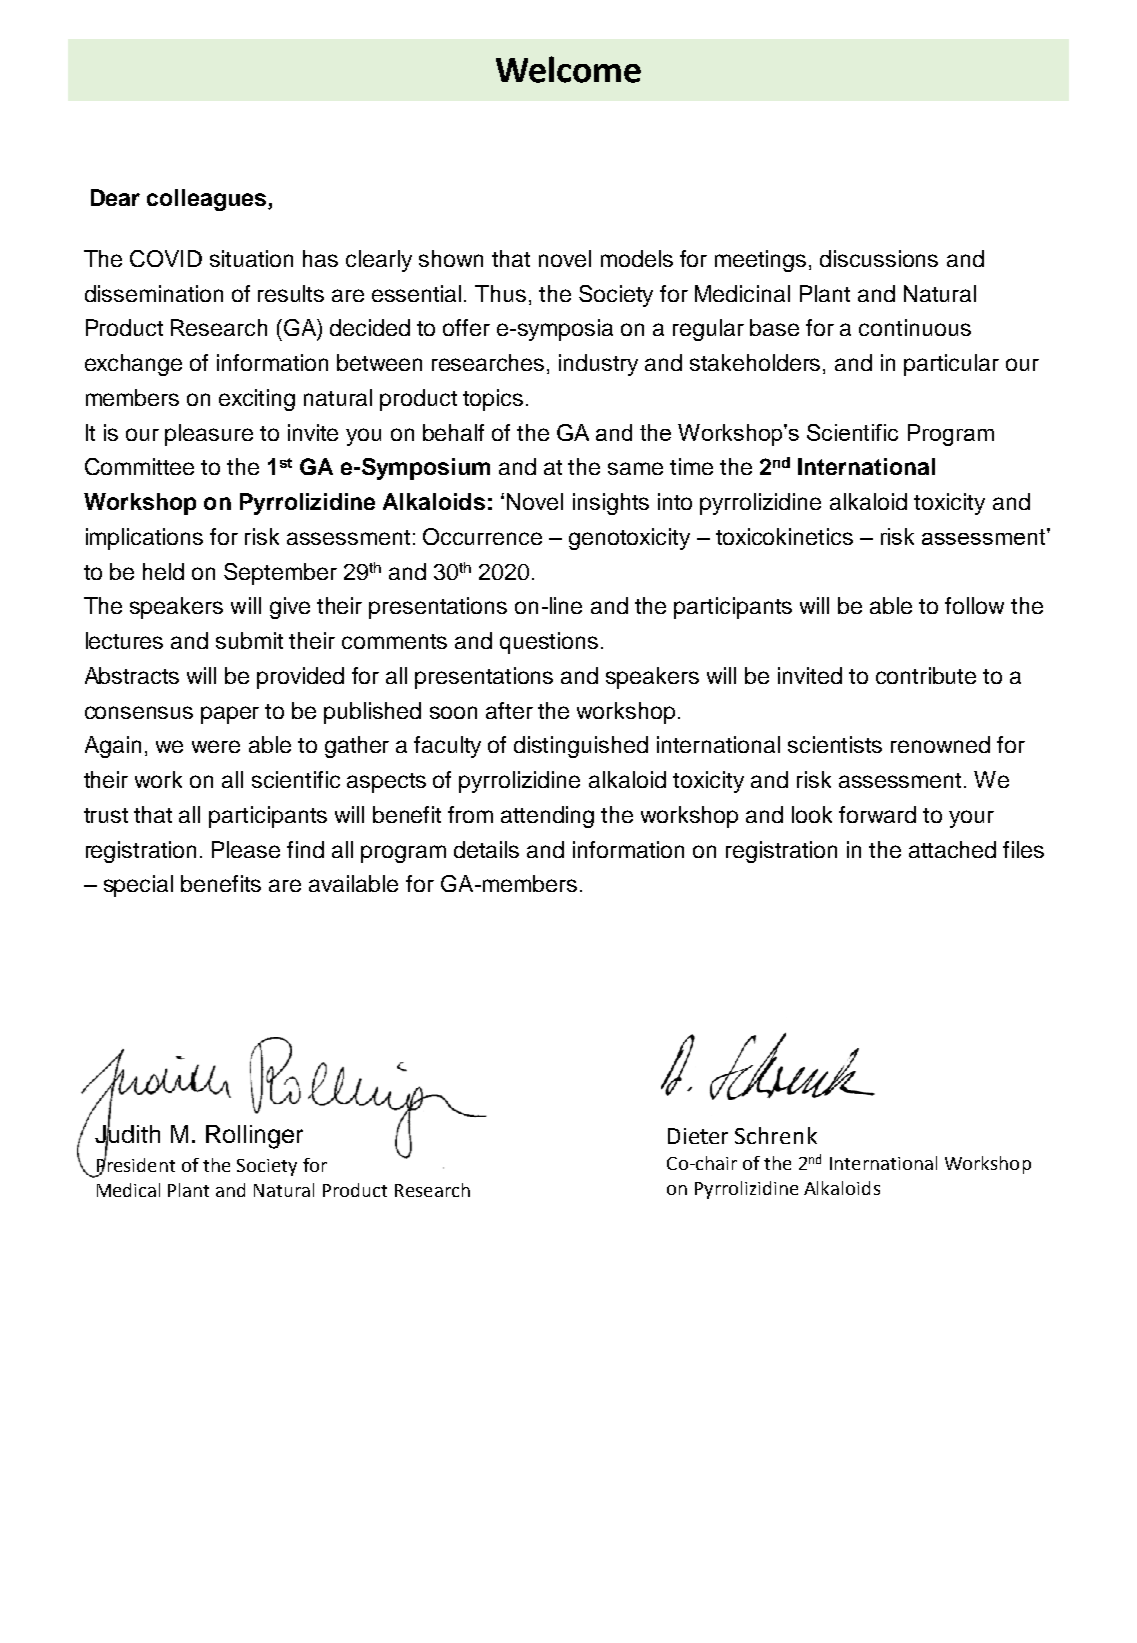 The height and width of the document is (1643, 1137). What do you see at coordinates (951, 365) in the document?
I see `particular` at bounding box center [951, 365].
